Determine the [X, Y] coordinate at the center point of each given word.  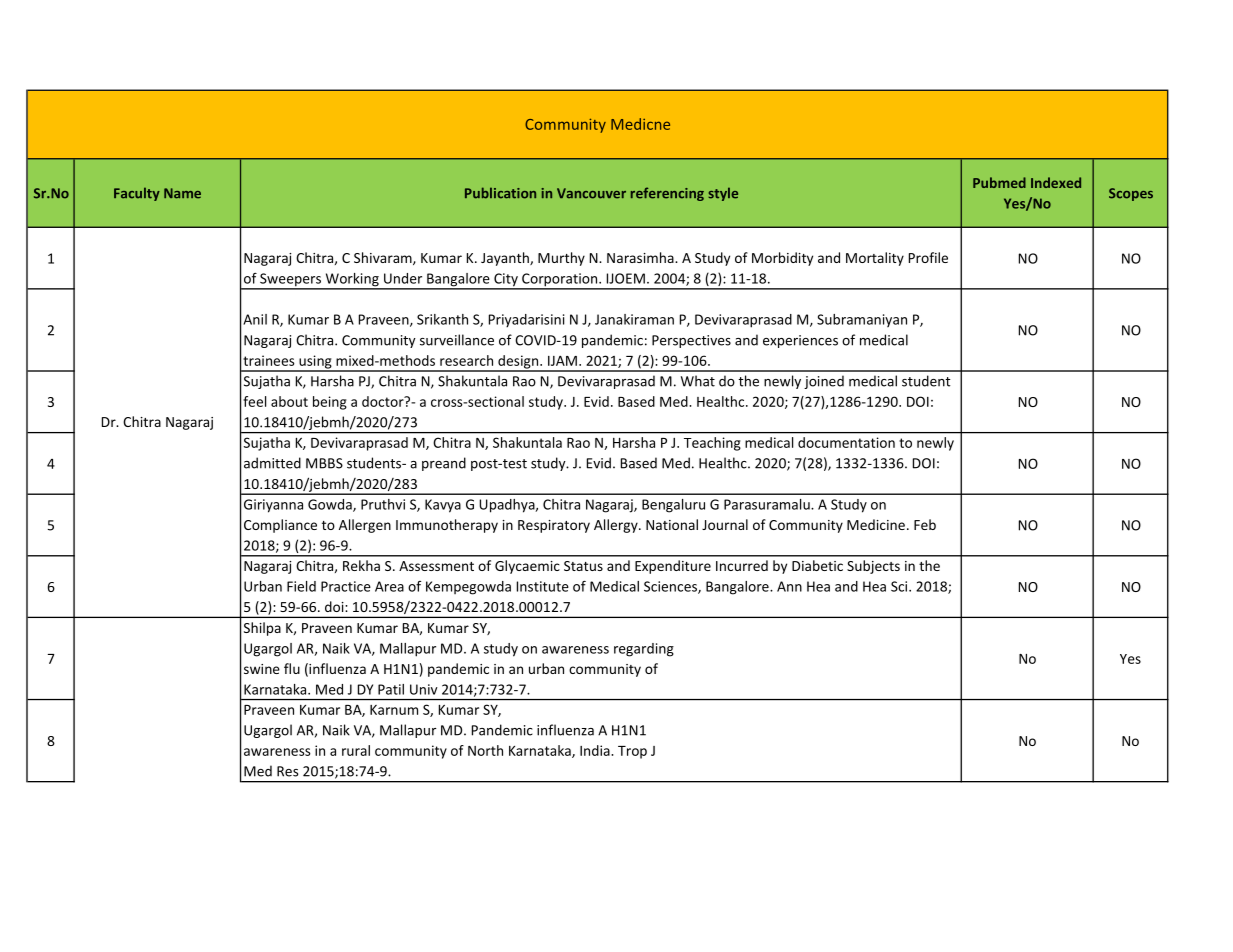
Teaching [712, 444]
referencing [667, 194]
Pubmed [999, 182]
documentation [846, 442]
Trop [632, 752]
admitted [272, 463]
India [596, 750]
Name [182, 193]
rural [356, 750]
